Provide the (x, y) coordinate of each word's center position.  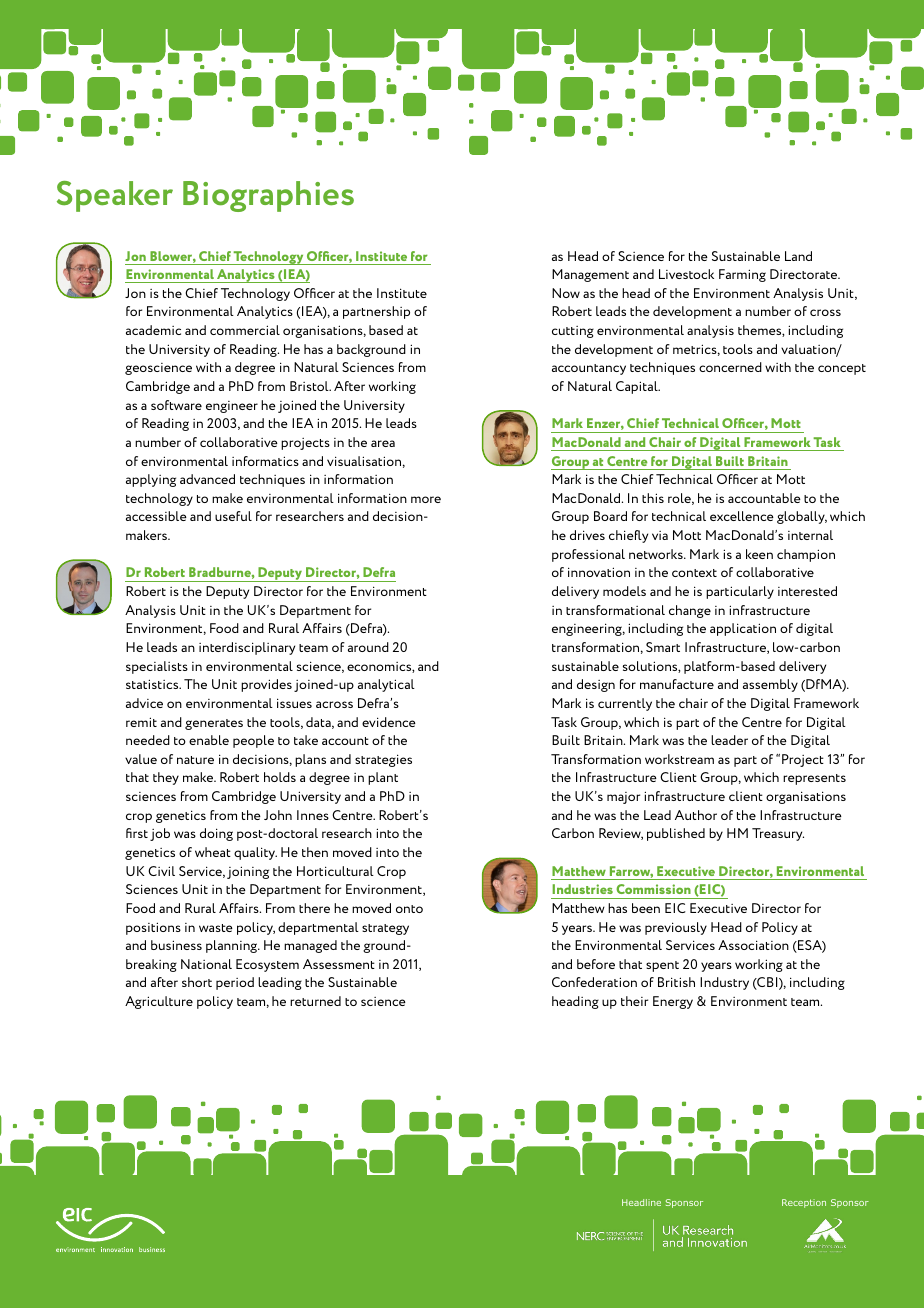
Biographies (268, 196)
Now (566, 293)
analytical (386, 685)
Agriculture (159, 1002)
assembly (770, 685)
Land (798, 256)
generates (214, 724)
